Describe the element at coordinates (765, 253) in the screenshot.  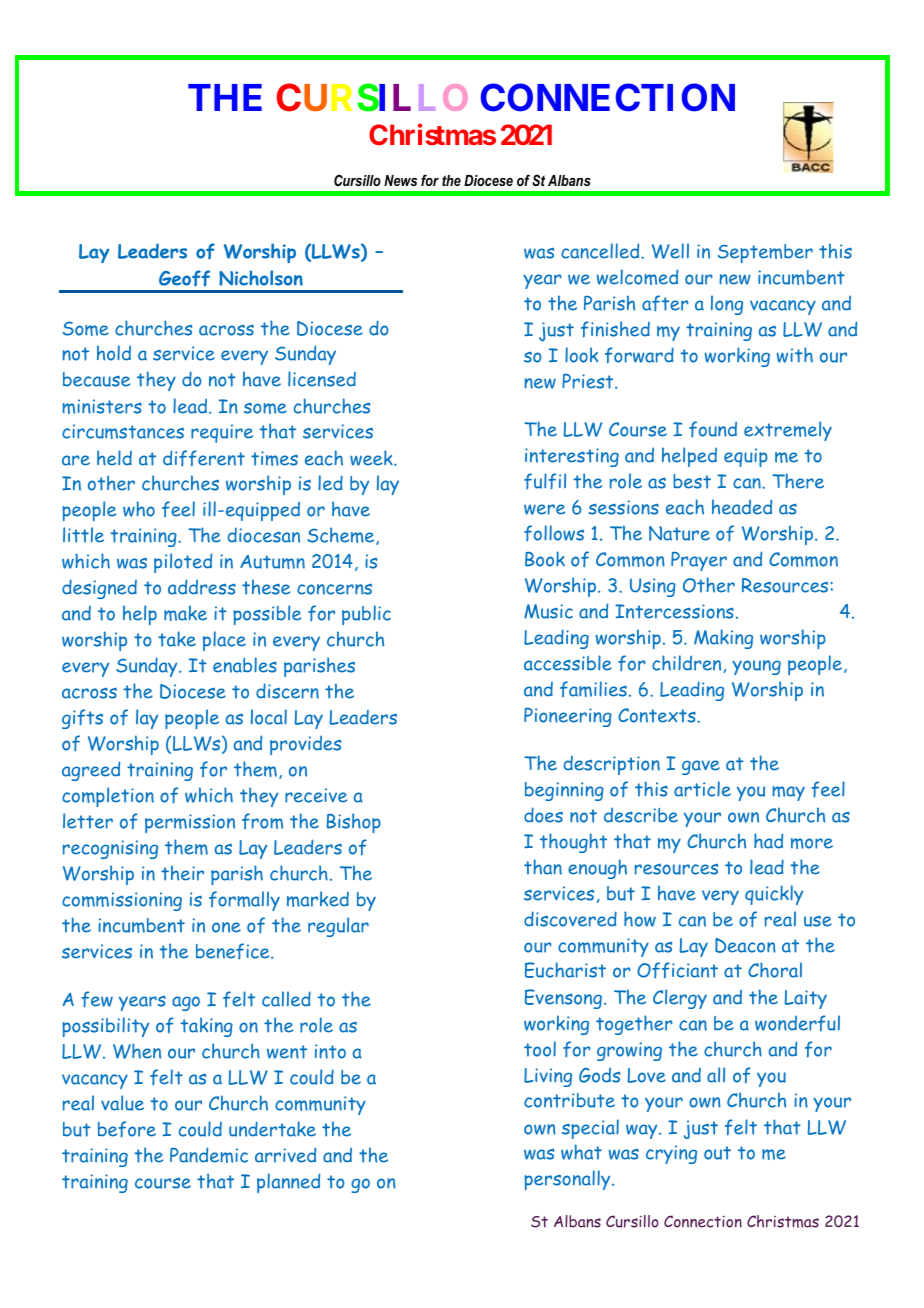
I see `September` at that location.
